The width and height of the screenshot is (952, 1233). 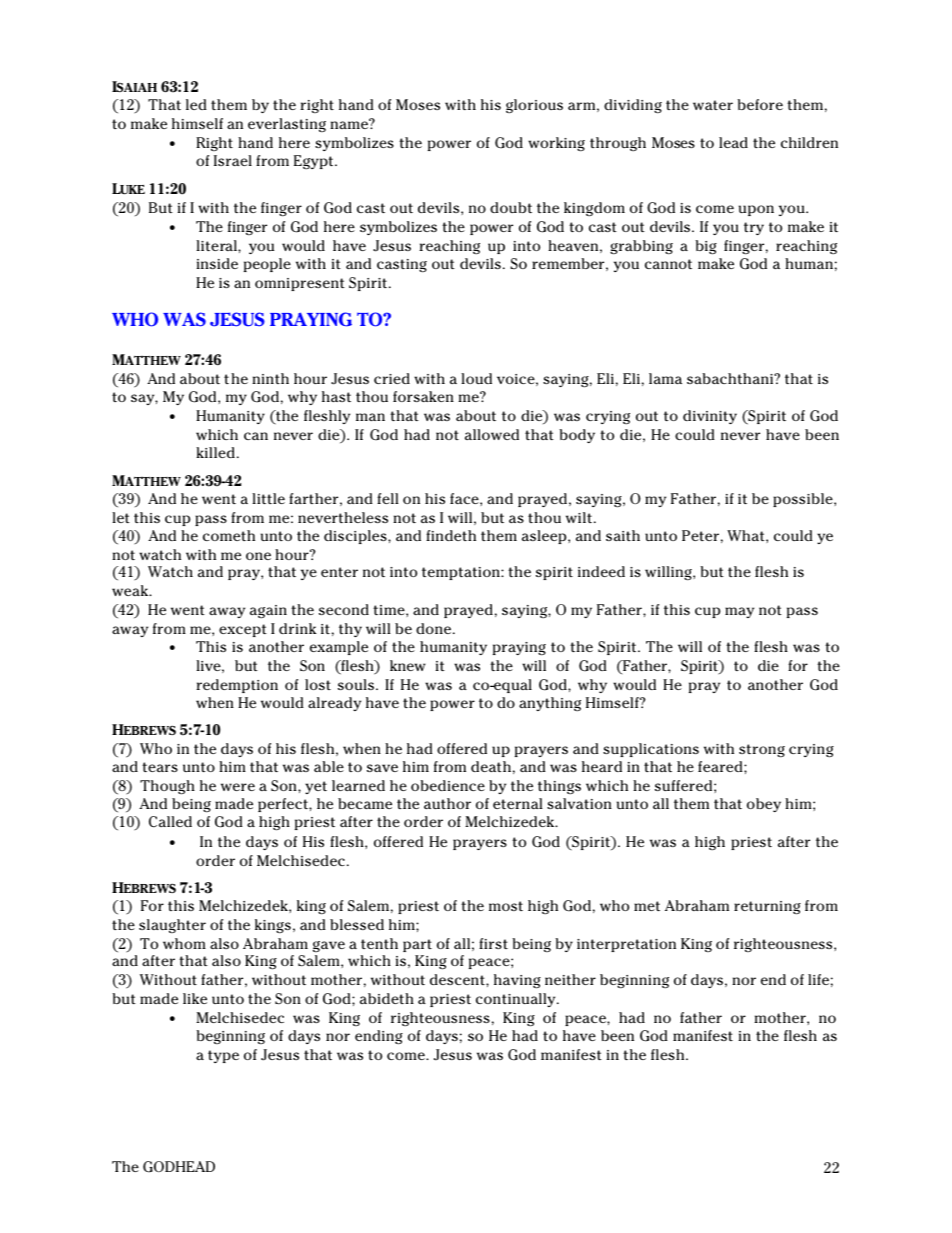 I want to click on GODHEAD, so click(x=179, y=1167).
